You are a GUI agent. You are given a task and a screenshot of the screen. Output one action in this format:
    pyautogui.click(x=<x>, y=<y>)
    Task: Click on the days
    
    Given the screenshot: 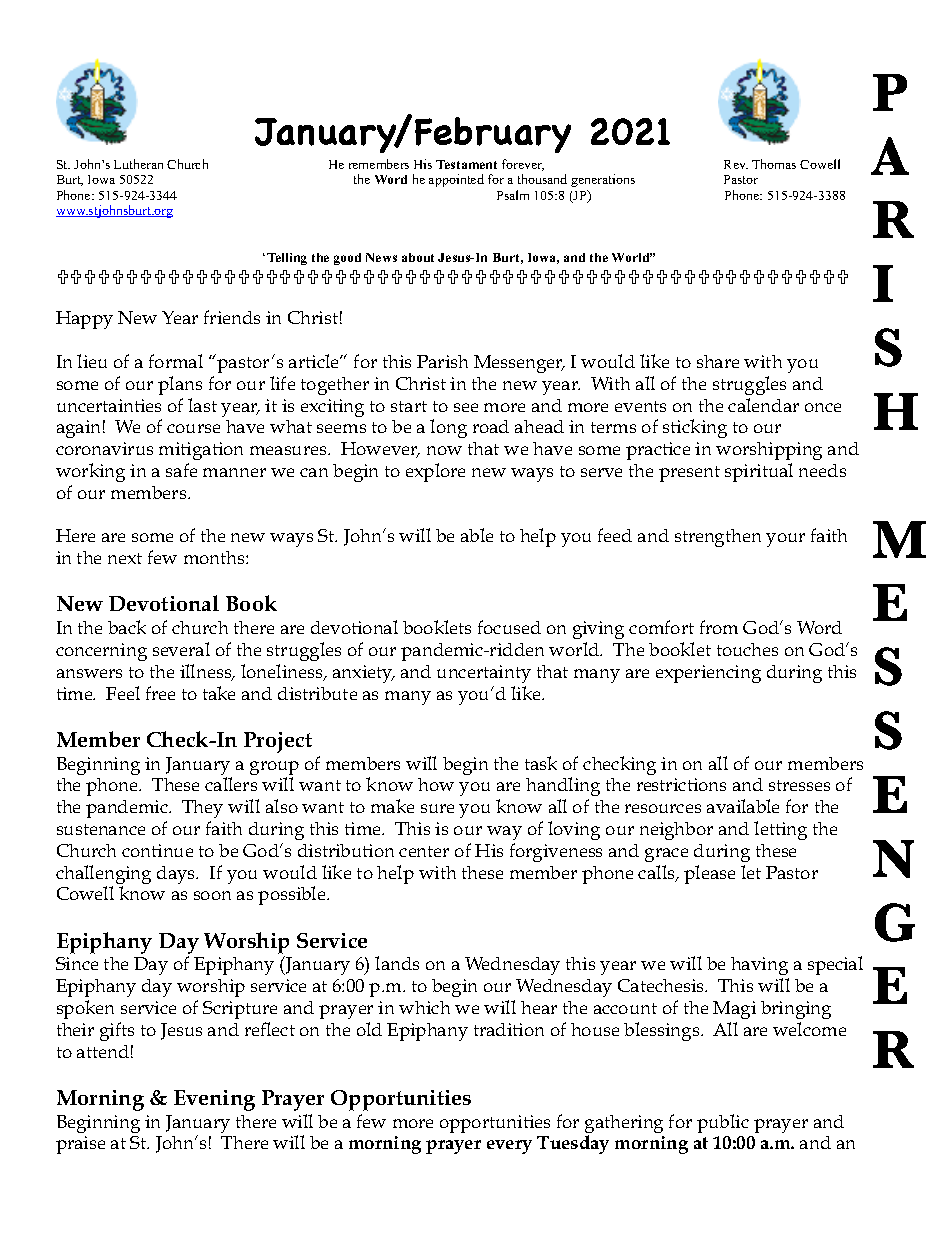 What is the action you would take?
    pyautogui.click(x=177, y=875)
